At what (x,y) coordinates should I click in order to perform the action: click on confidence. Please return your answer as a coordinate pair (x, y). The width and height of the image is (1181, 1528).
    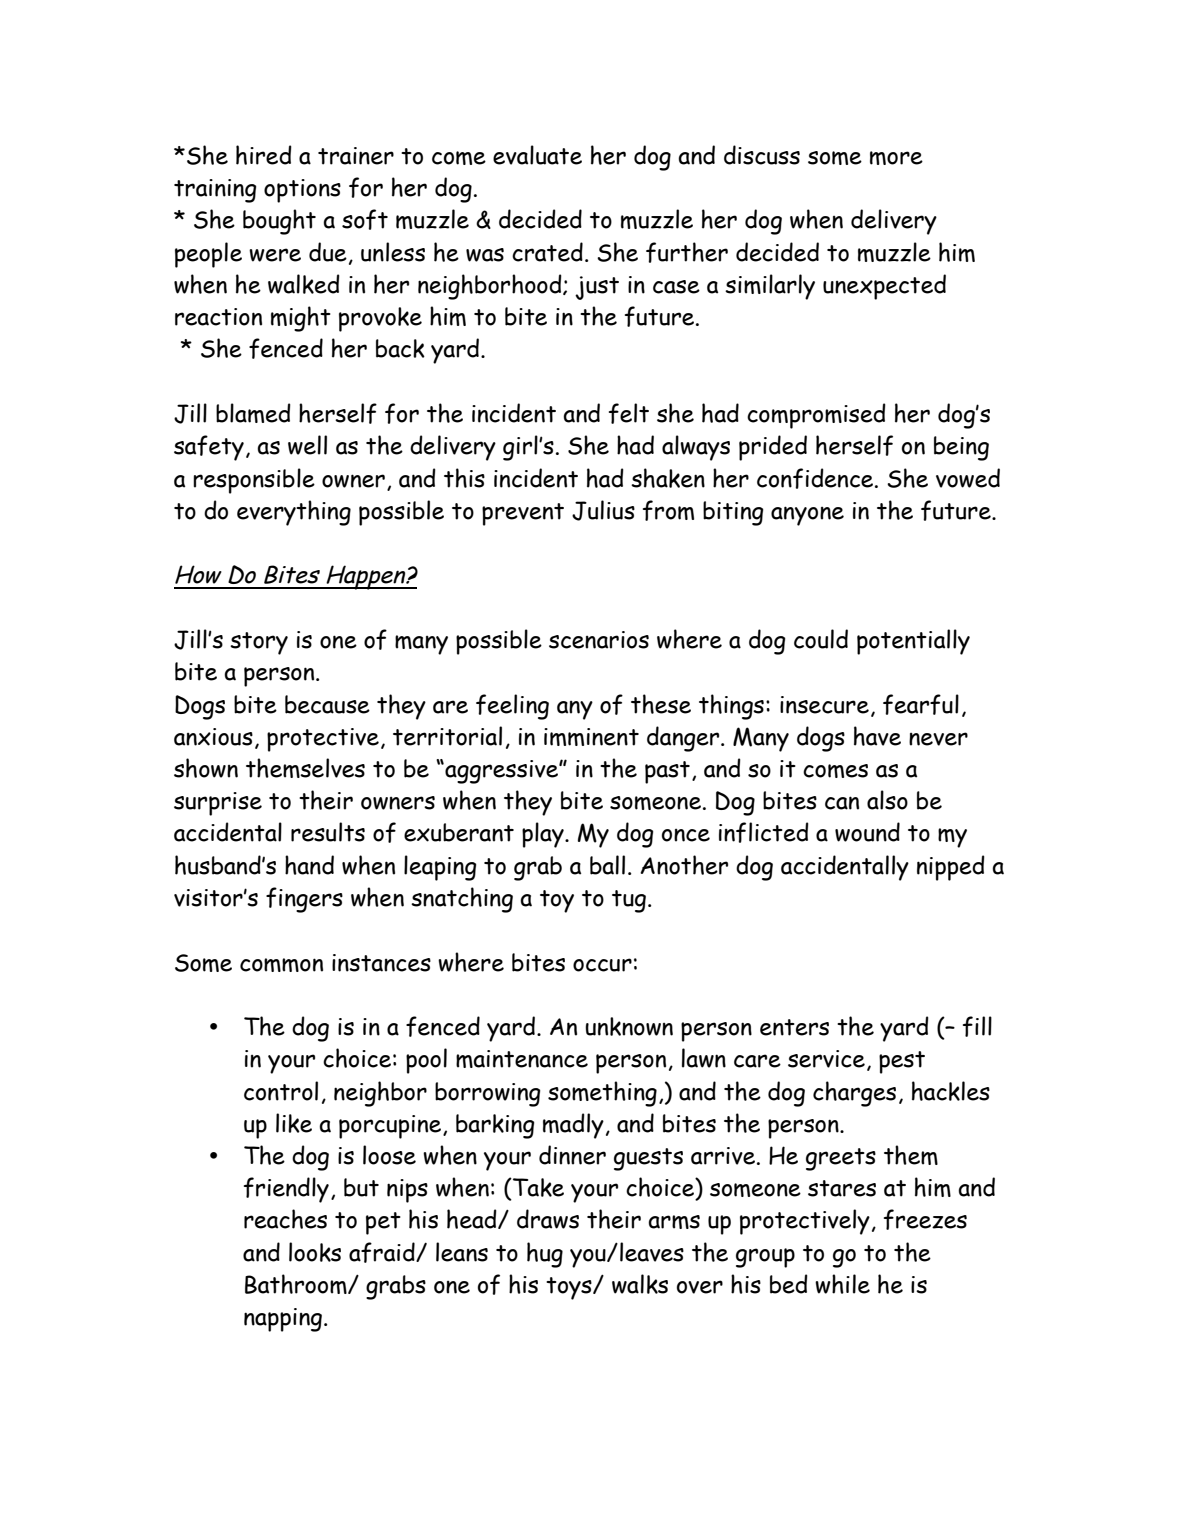
    Looking at the image, I should click on (816, 478).
